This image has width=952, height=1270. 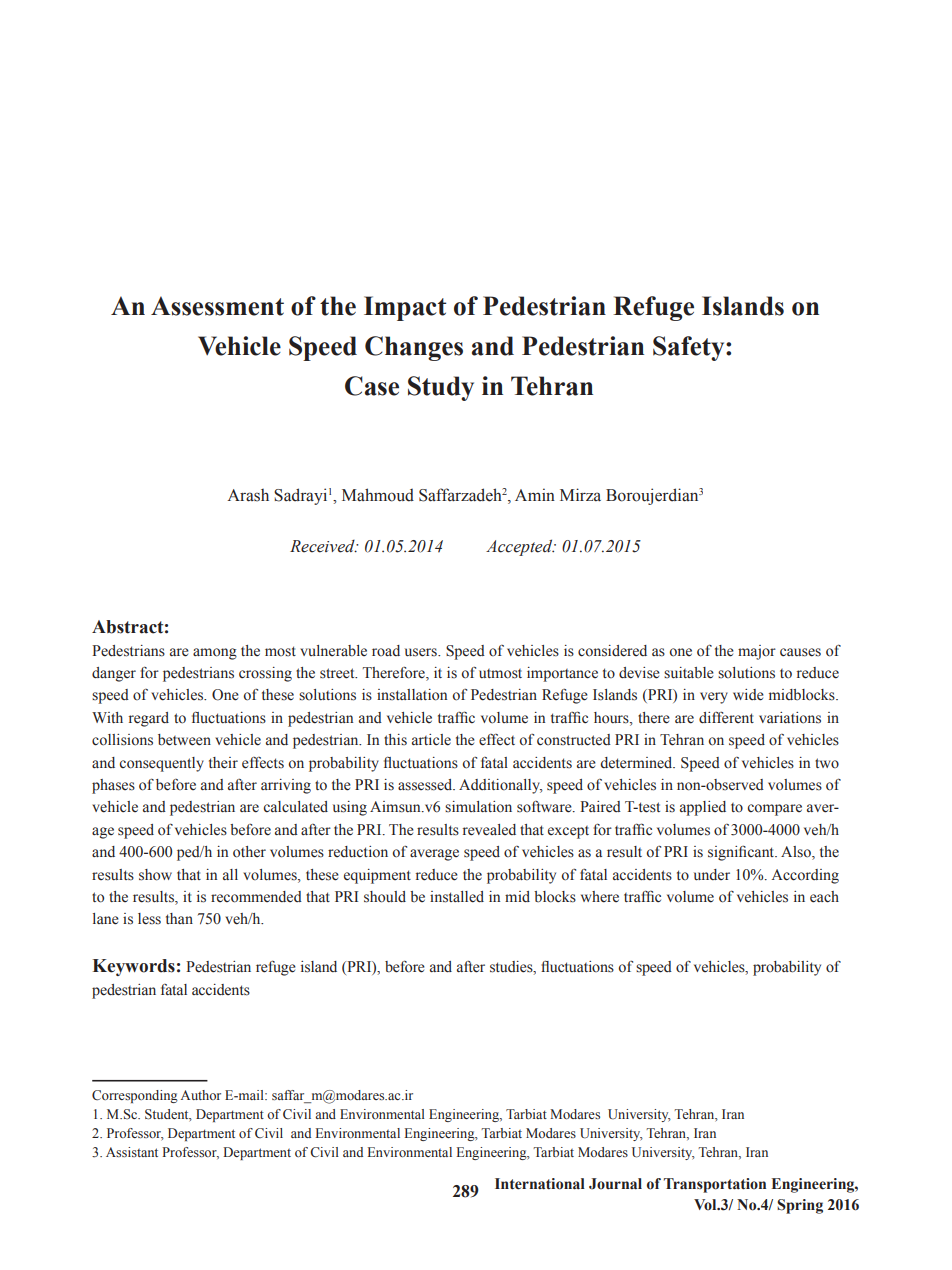 What do you see at coordinates (422, 652) in the image?
I see `users` at bounding box center [422, 652].
